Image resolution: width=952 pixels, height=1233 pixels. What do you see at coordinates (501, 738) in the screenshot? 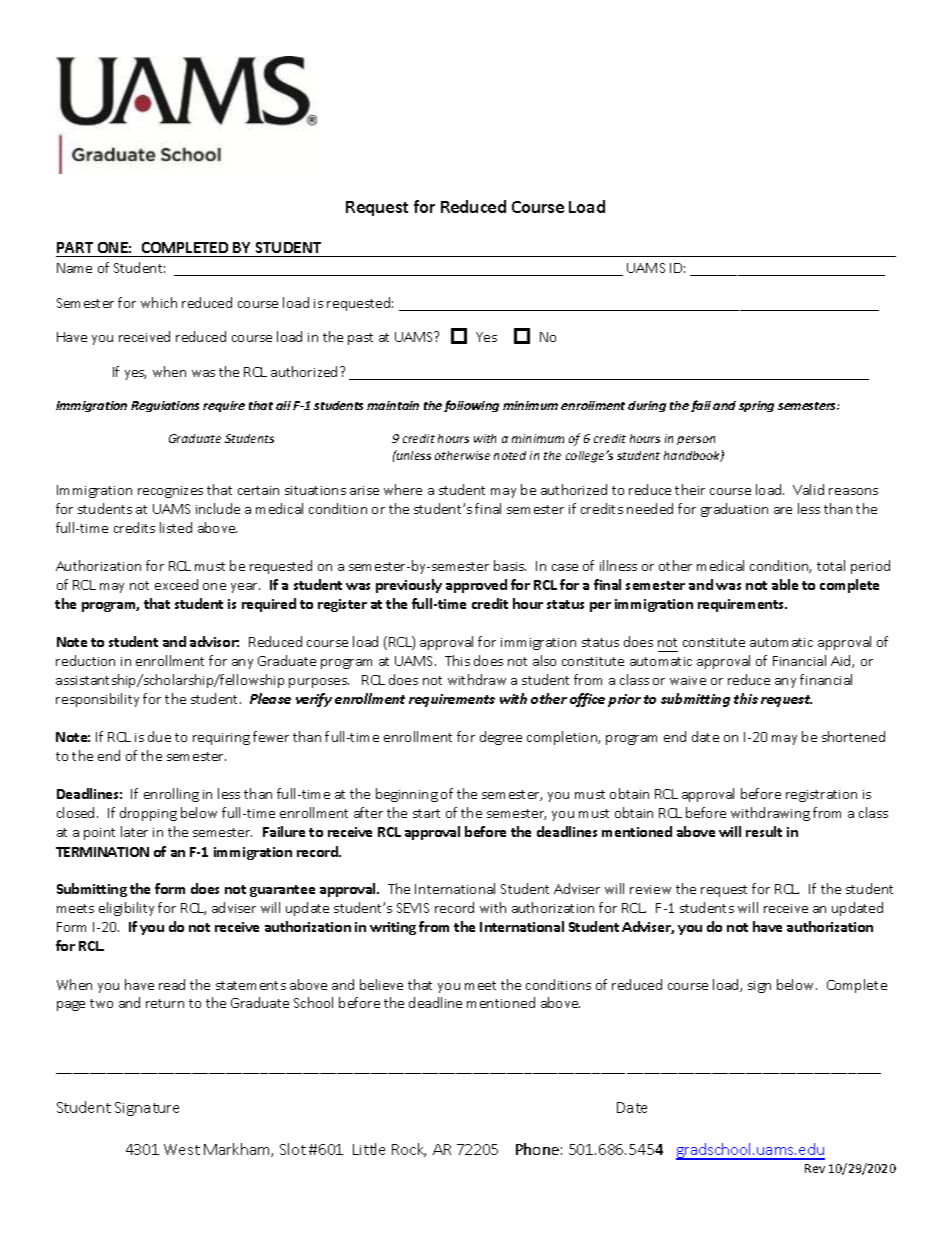
I see `degree` at bounding box center [501, 738].
